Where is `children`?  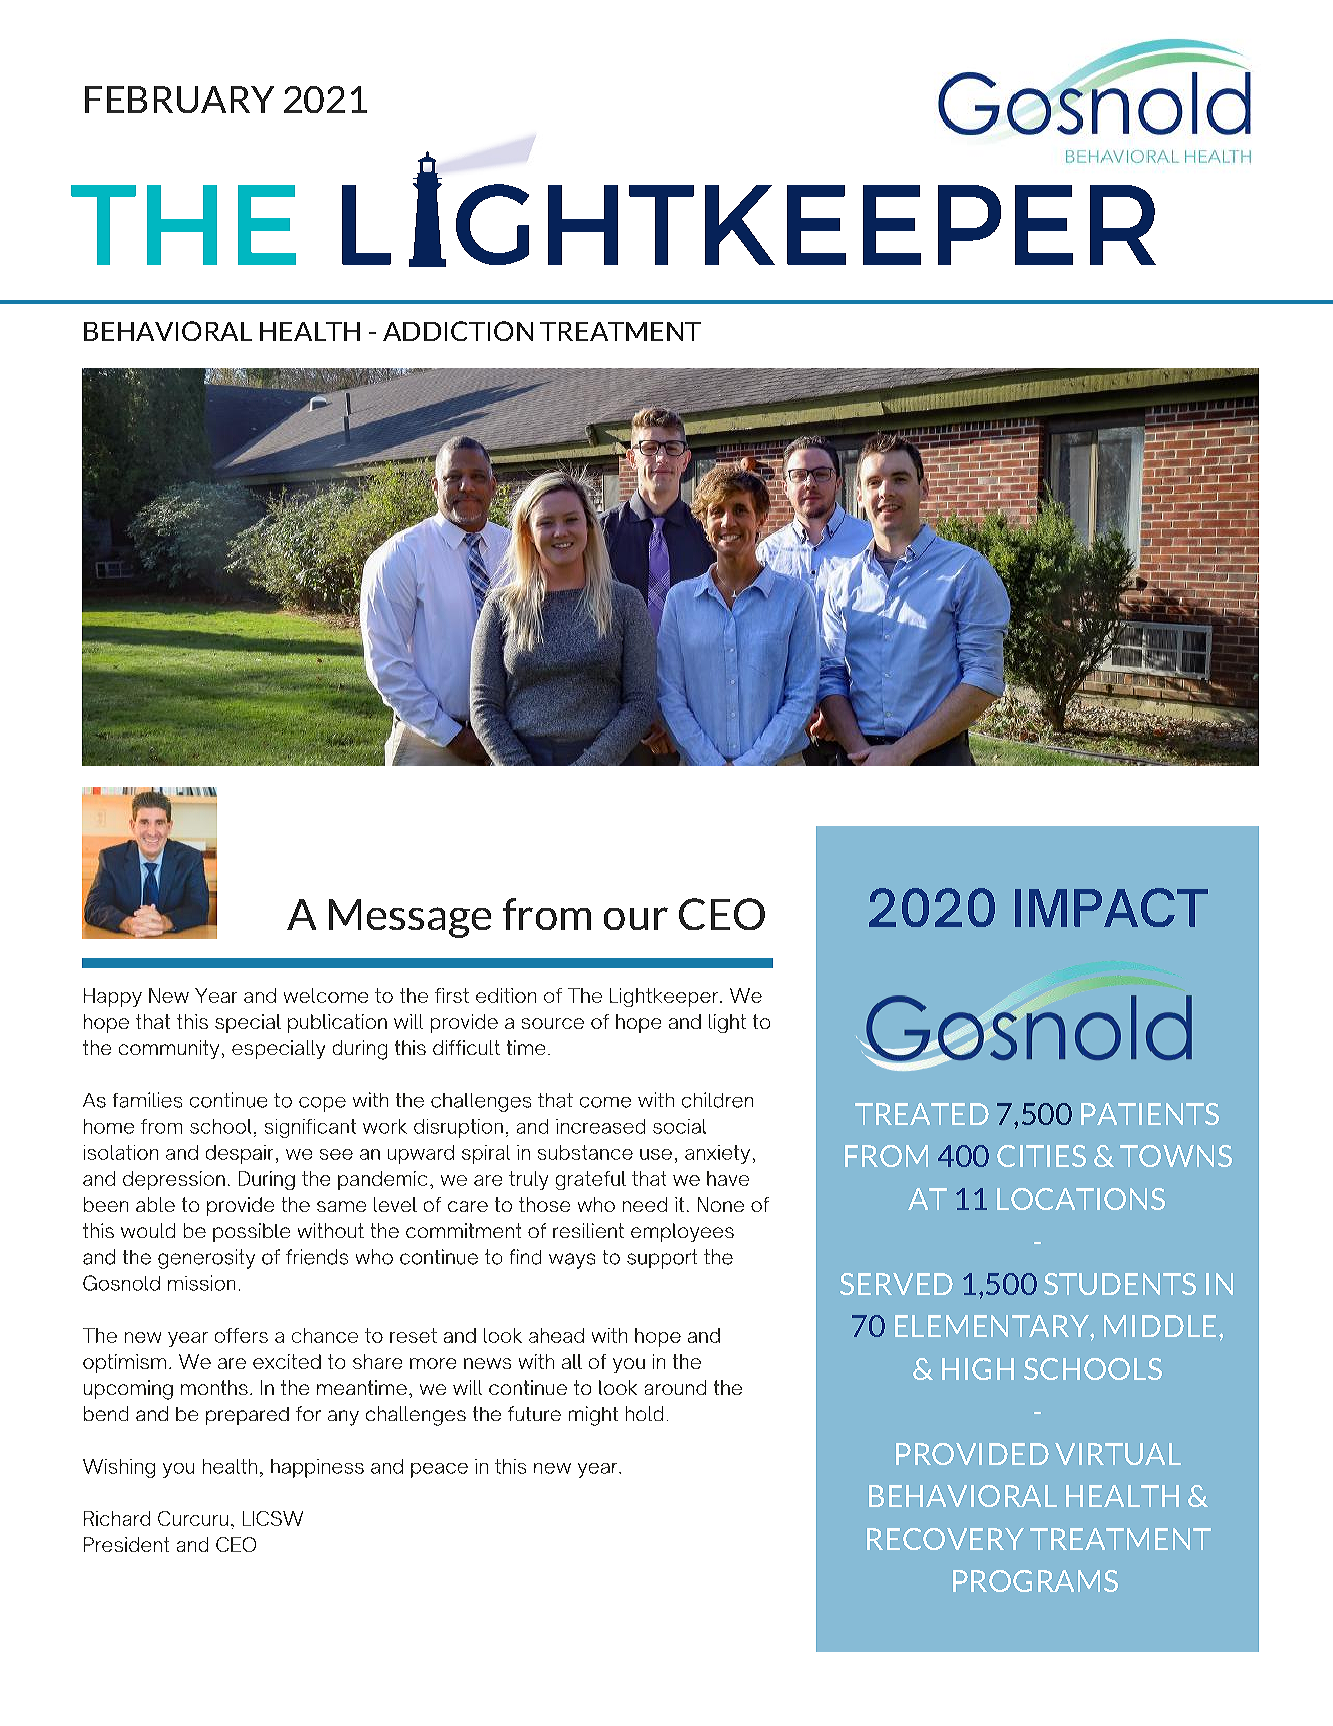 children is located at coordinates (717, 1100).
